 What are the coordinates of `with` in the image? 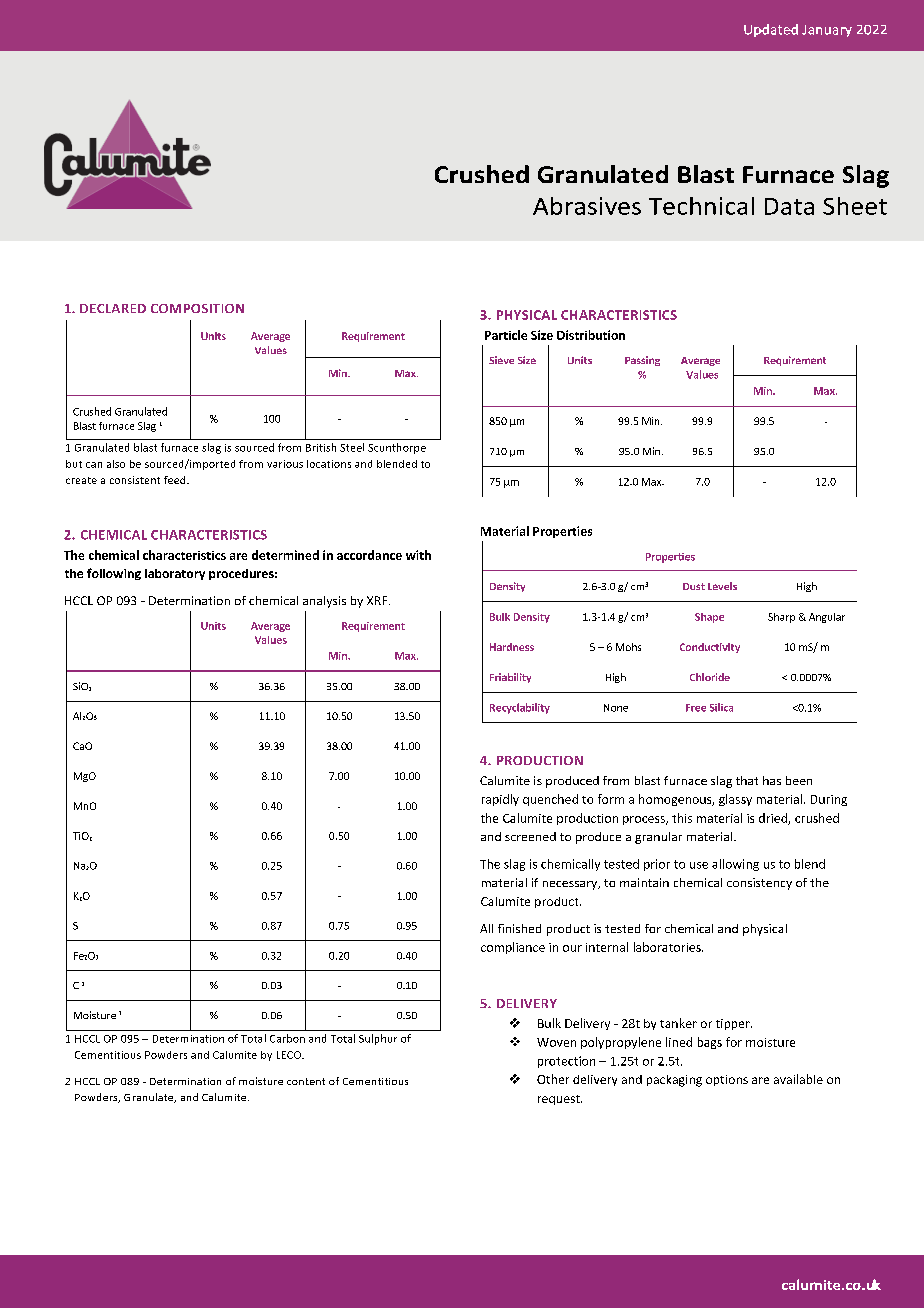 It's located at (418, 555).
